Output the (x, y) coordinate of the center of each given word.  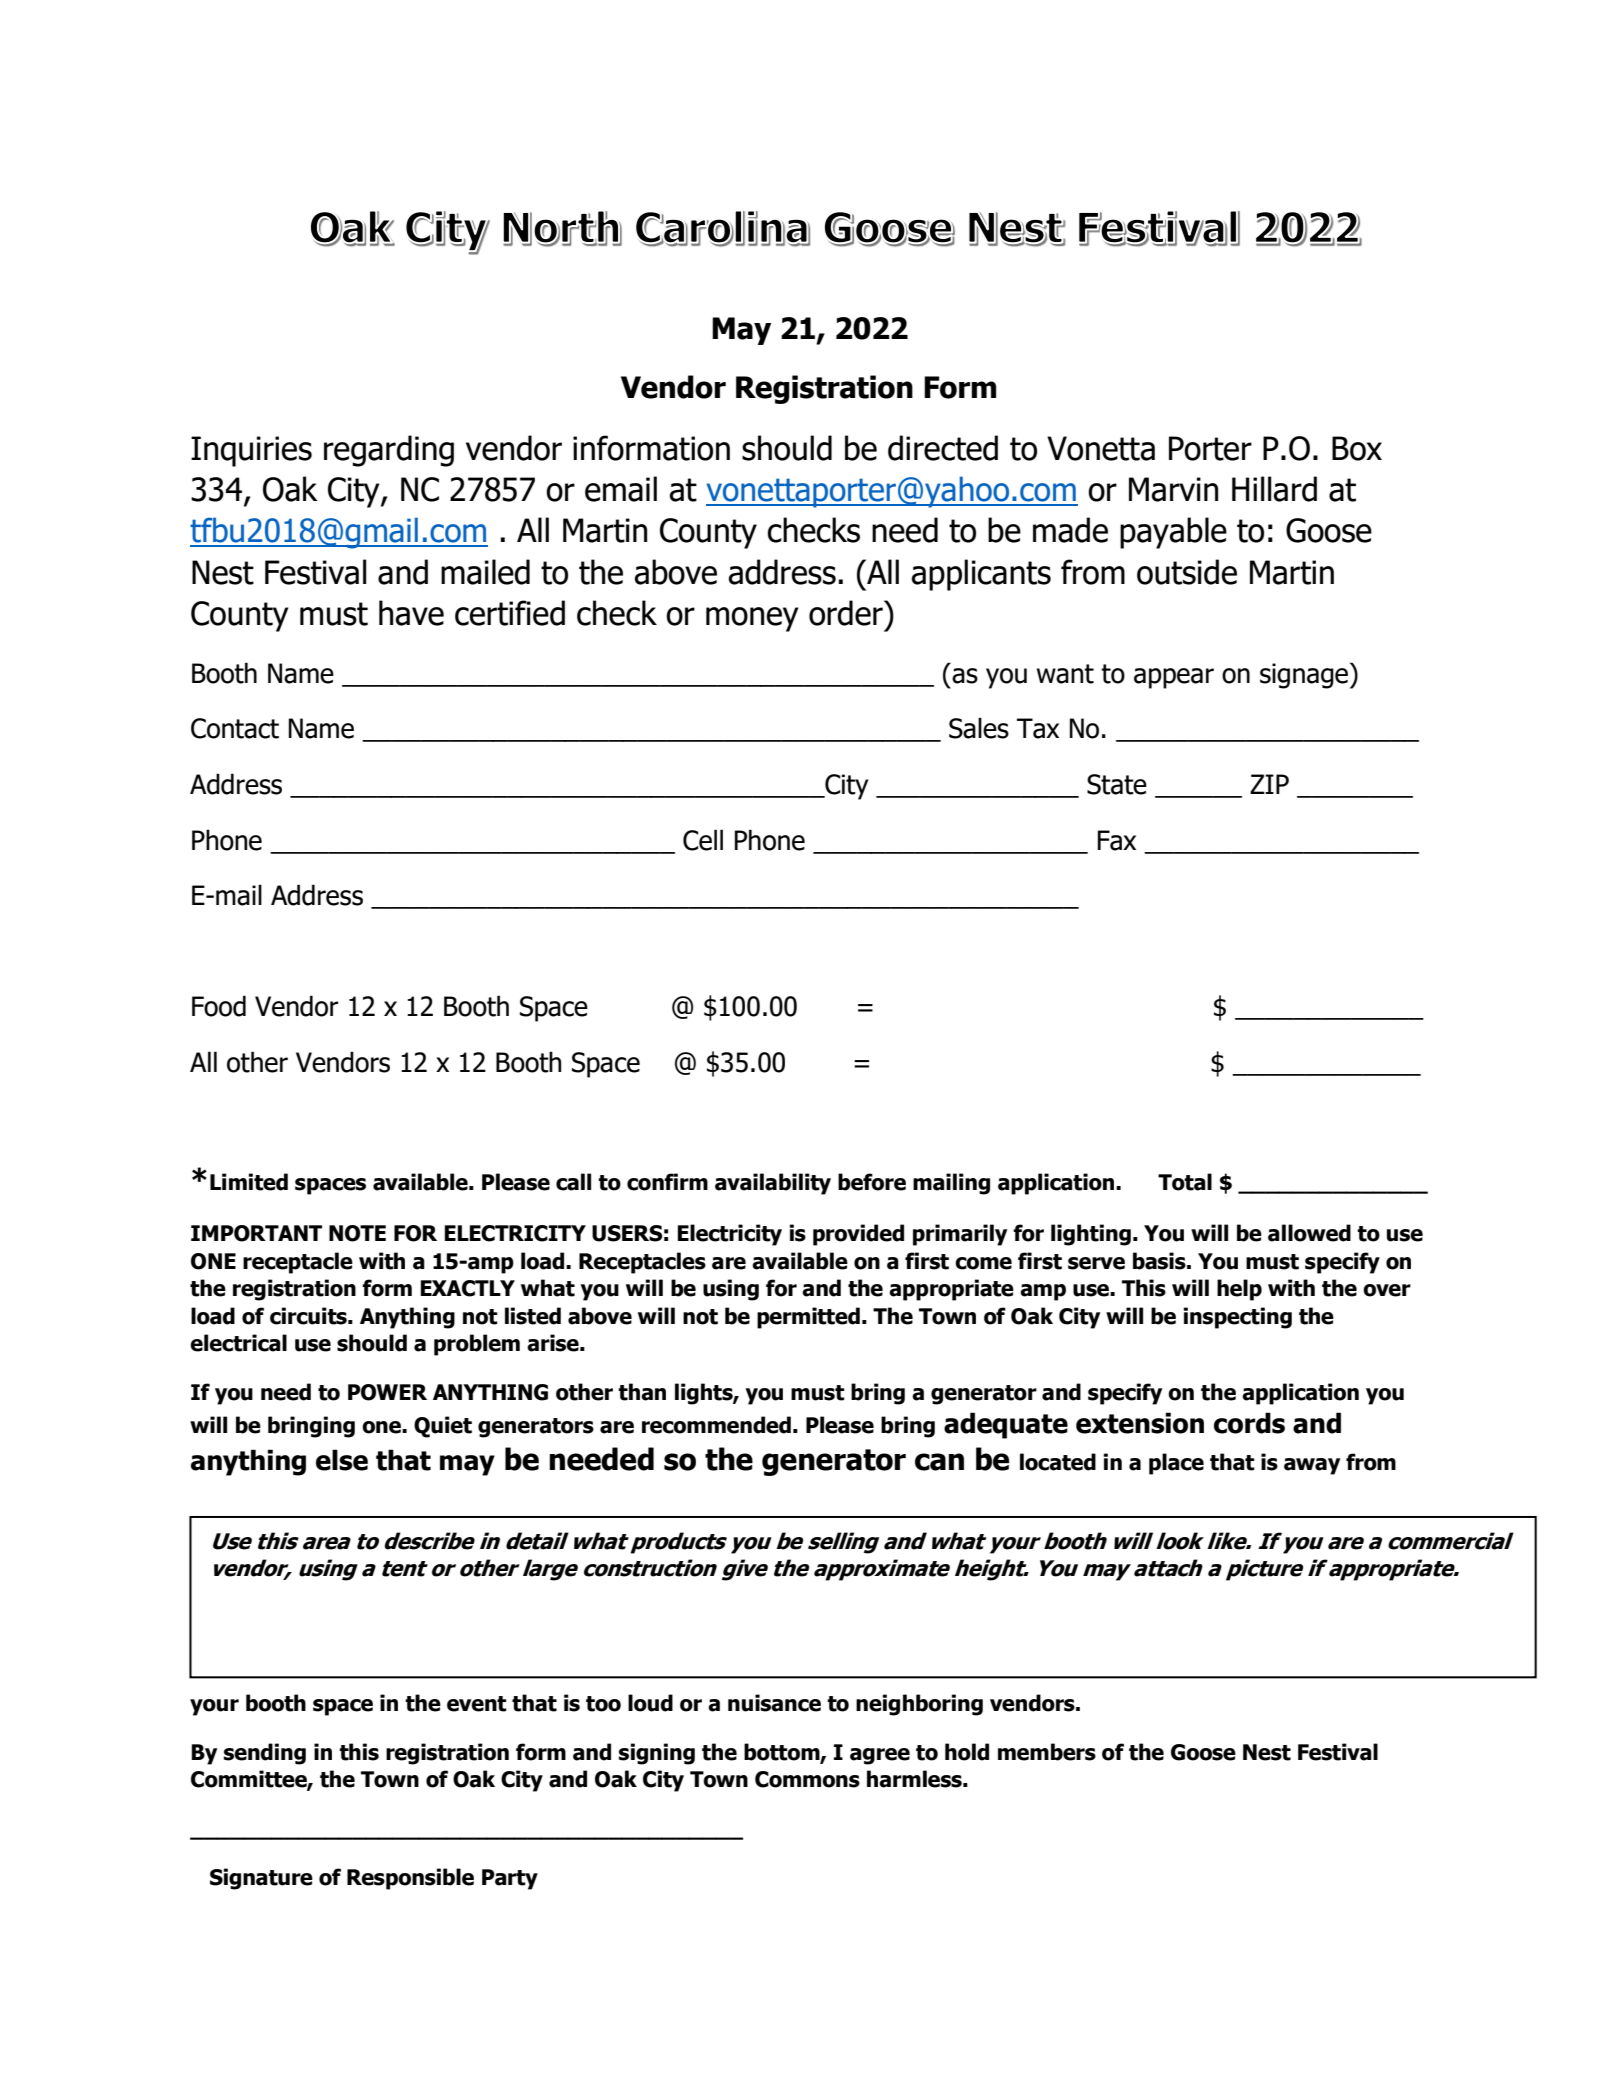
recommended (716, 1425)
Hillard (1274, 489)
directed (943, 448)
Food (219, 1006)
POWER (387, 1392)
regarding (389, 451)
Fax (1117, 840)
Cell (703, 840)
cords (1249, 1423)
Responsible (410, 1879)
